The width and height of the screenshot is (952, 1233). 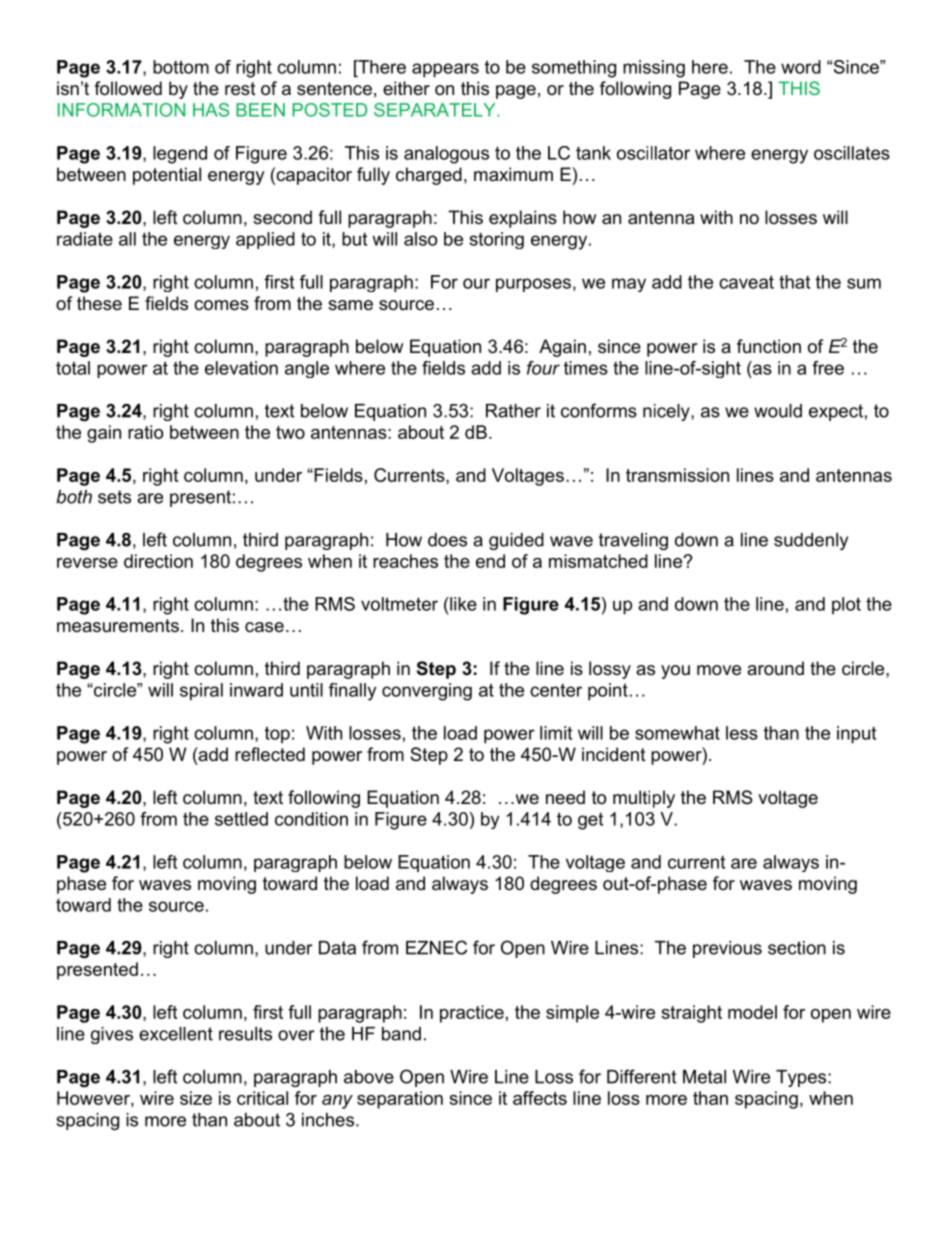 I want to click on function, so click(x=769, y=346).
